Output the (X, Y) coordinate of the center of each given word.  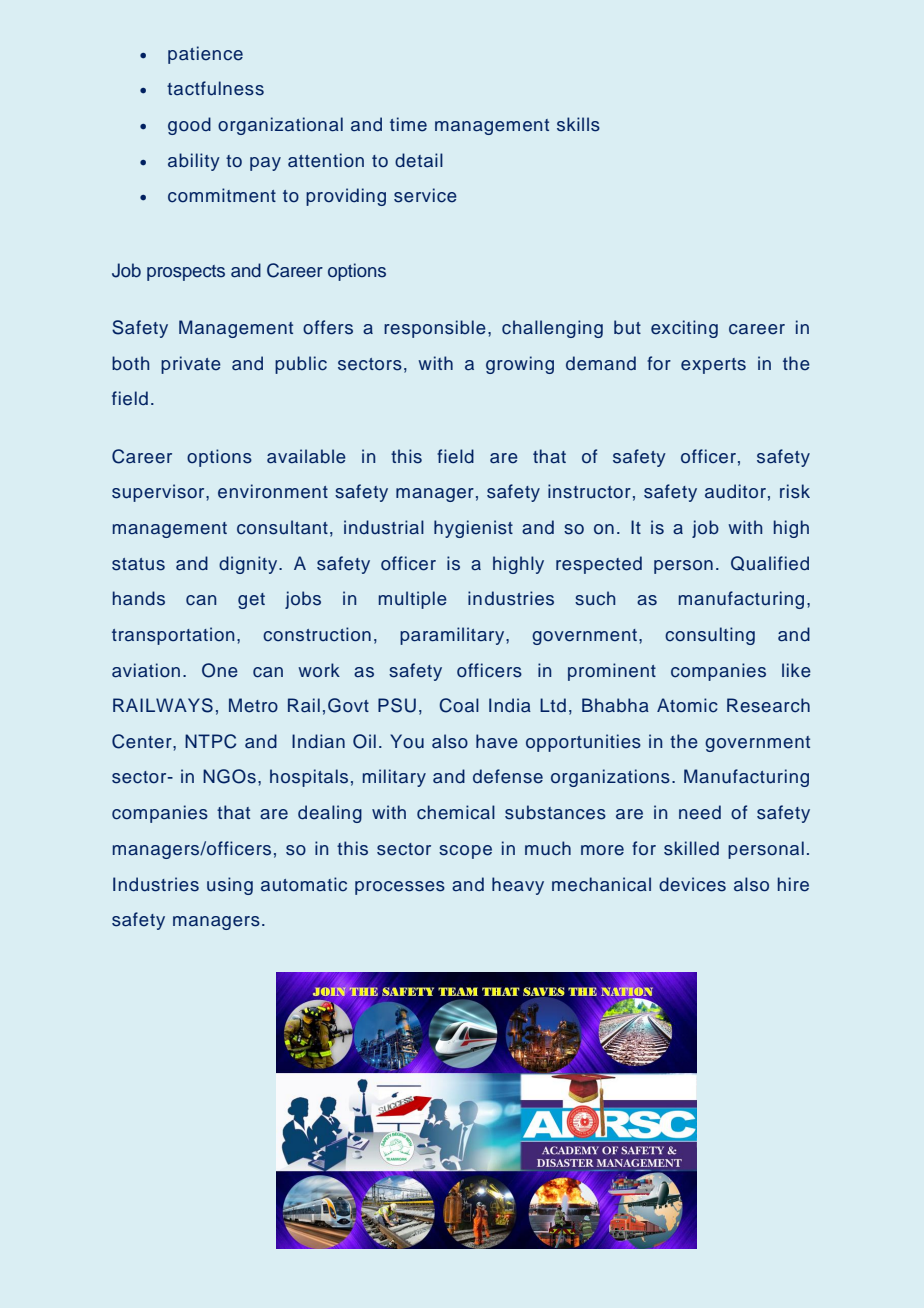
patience (205, 55)
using (230, 886)
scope (465, 852)
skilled (691, 848)
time (408, 124)
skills (578, 124)
